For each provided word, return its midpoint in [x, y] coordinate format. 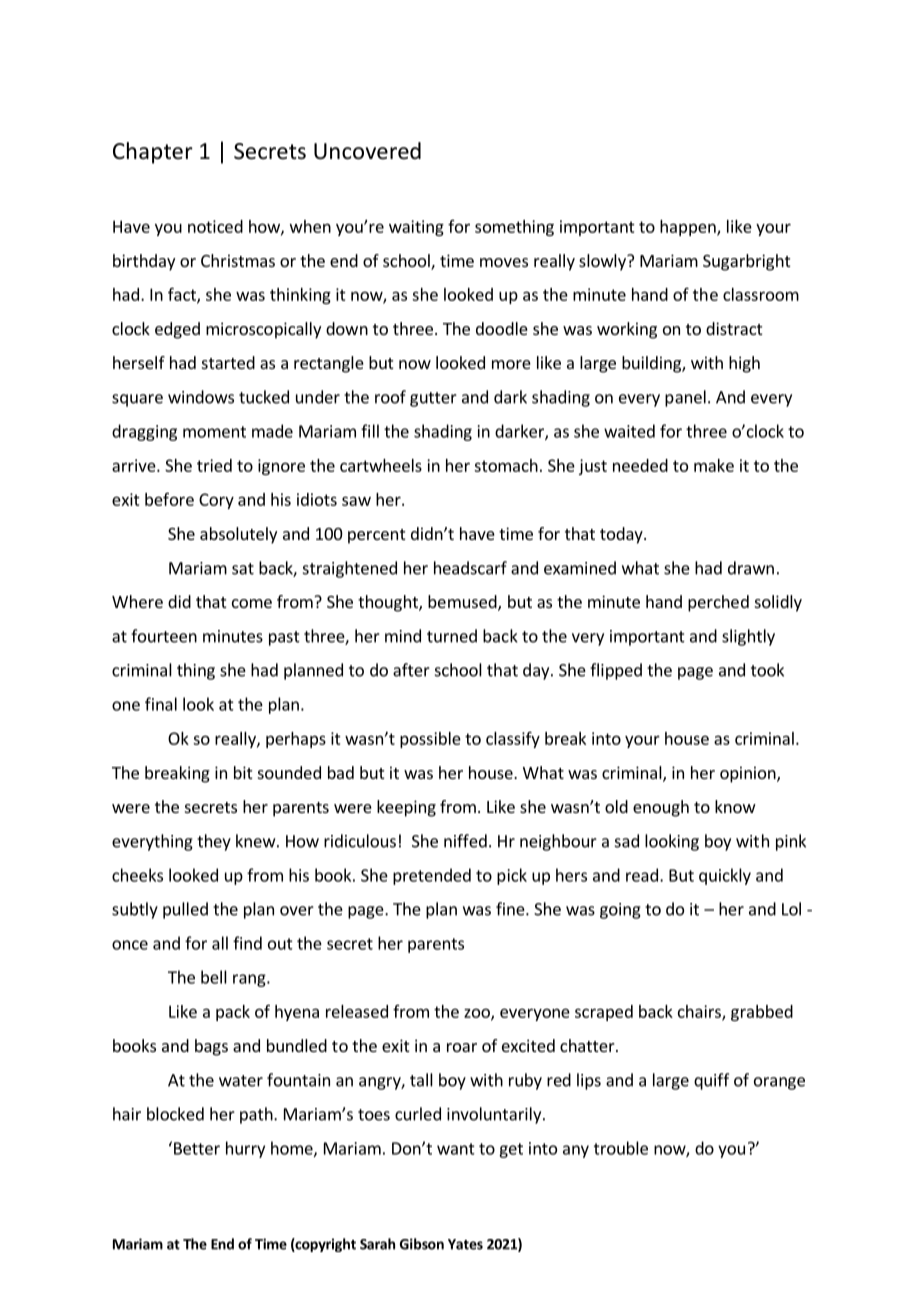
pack [233, 1013]
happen [689, 228]
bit [243, 772]
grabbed [762, 1013]
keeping [406, 808]
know [735, 806]
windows [201, 397]
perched [718, 603]
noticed [215, 226]
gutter [433, 399]
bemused [463, 603]
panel [685, 398]
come [252, 603]
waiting [416, 228]
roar [462, 1047]
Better [197, 1148]
